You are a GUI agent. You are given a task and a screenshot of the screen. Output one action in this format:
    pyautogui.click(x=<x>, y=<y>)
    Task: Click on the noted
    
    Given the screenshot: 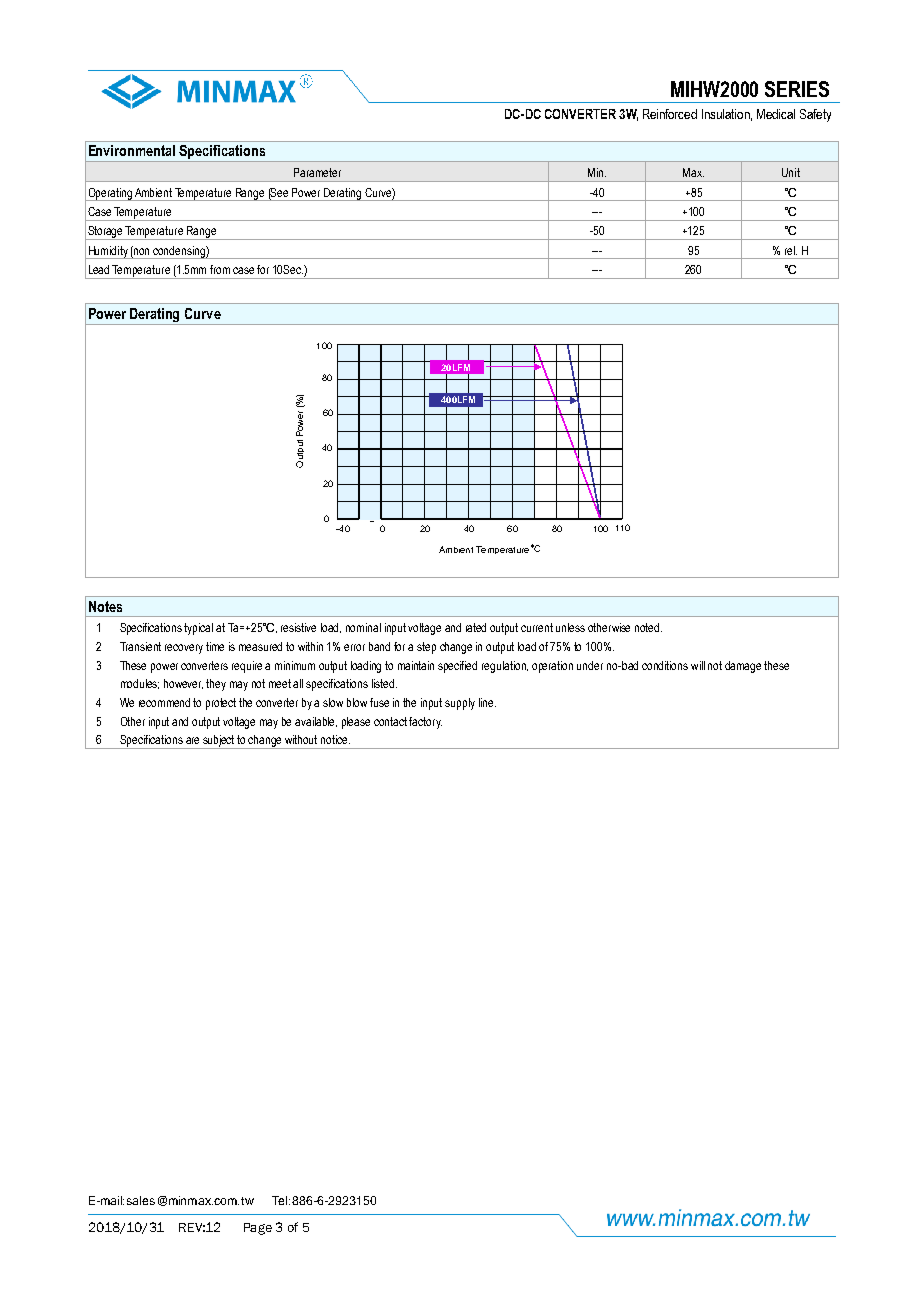 What is the action you would take?
    pyautogui.click(x=648, y=627)
